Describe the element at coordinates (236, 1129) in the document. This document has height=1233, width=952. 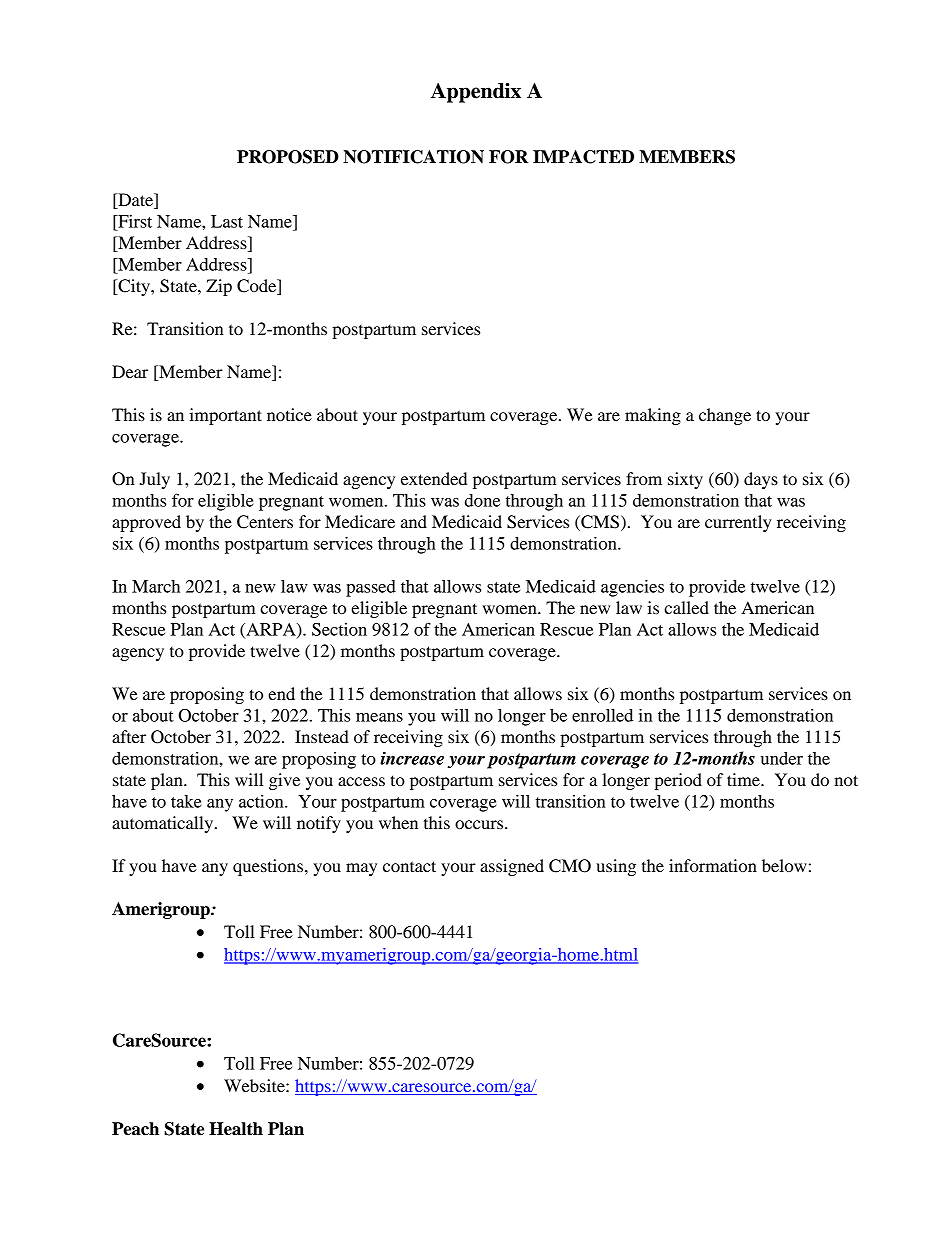
I see `Health` at that location.
